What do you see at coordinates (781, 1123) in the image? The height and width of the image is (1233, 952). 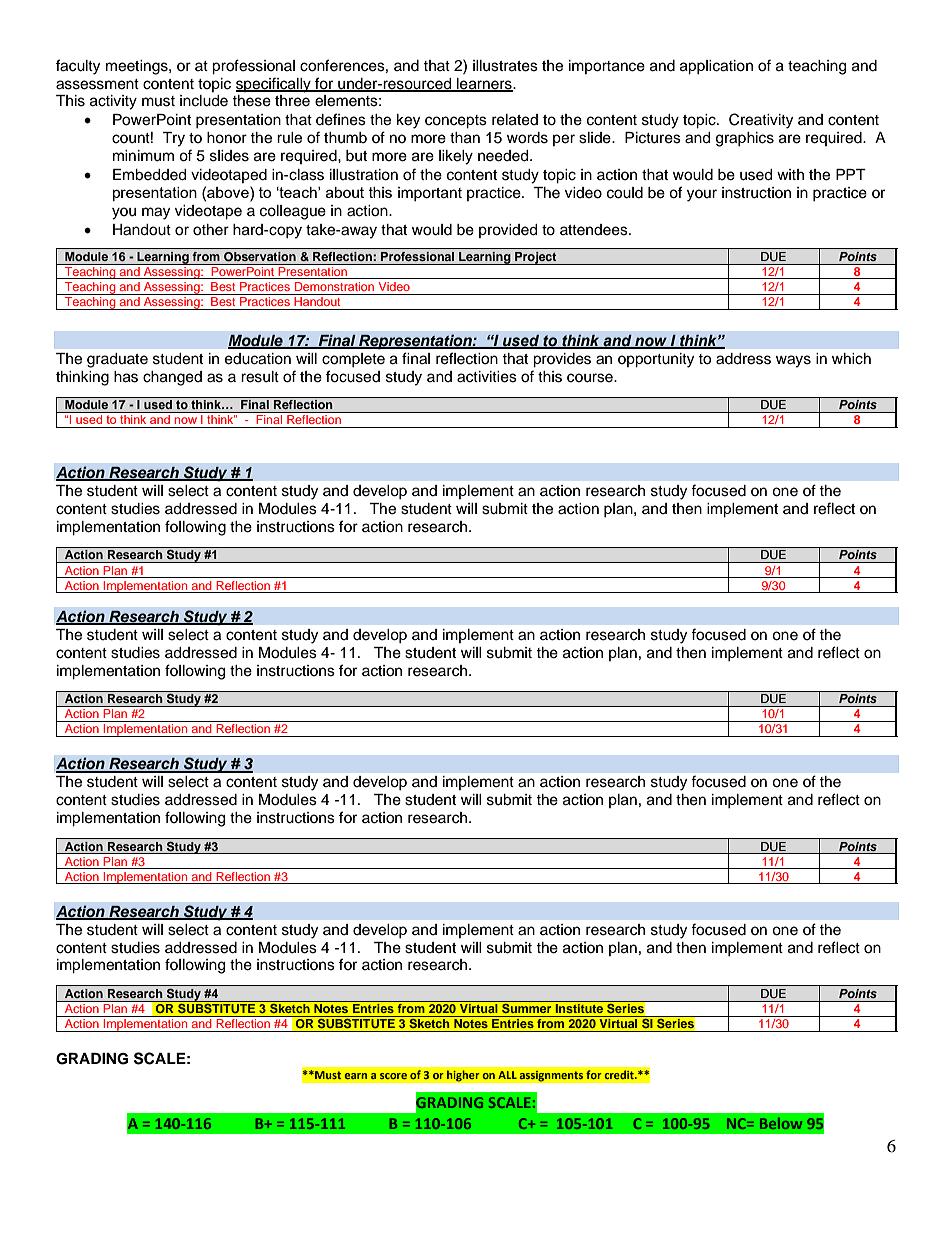 I see `Below` at bounding box center [781, 1123].
